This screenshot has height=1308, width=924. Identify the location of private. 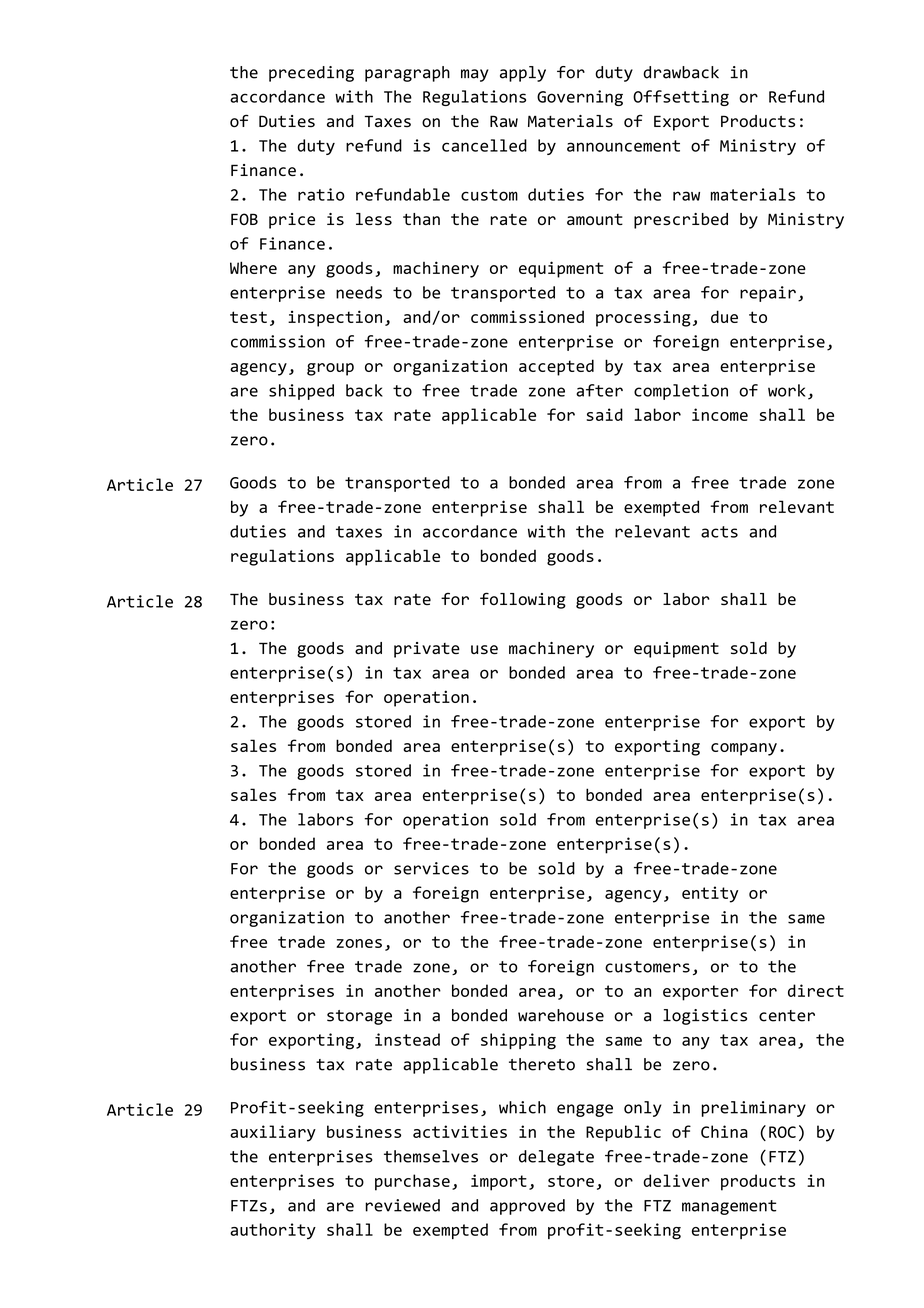
(427, 650).
